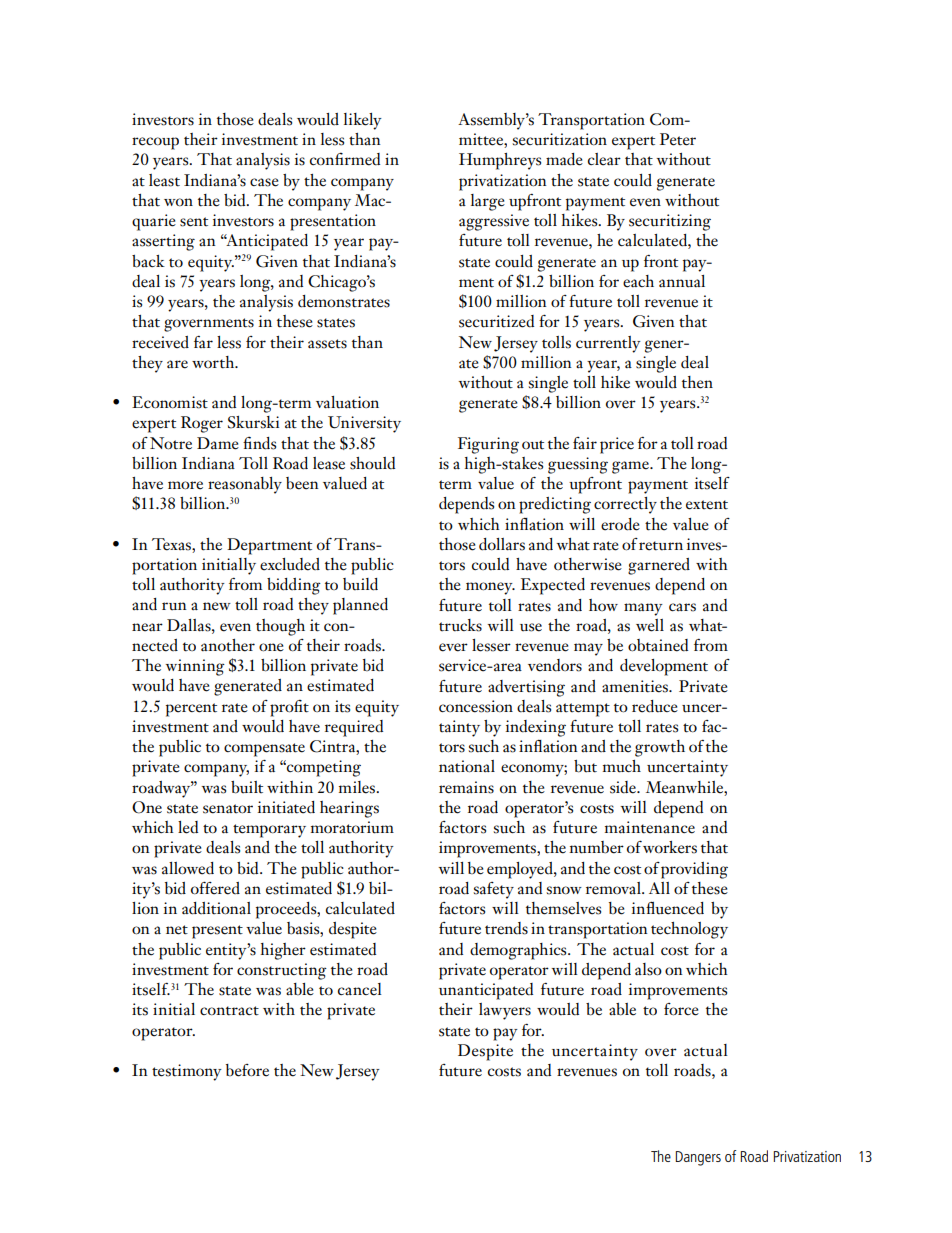  What do you see at coordinates (698, 1158) in the image?
I see `Dangers` at bounding box center [698, 1158].
